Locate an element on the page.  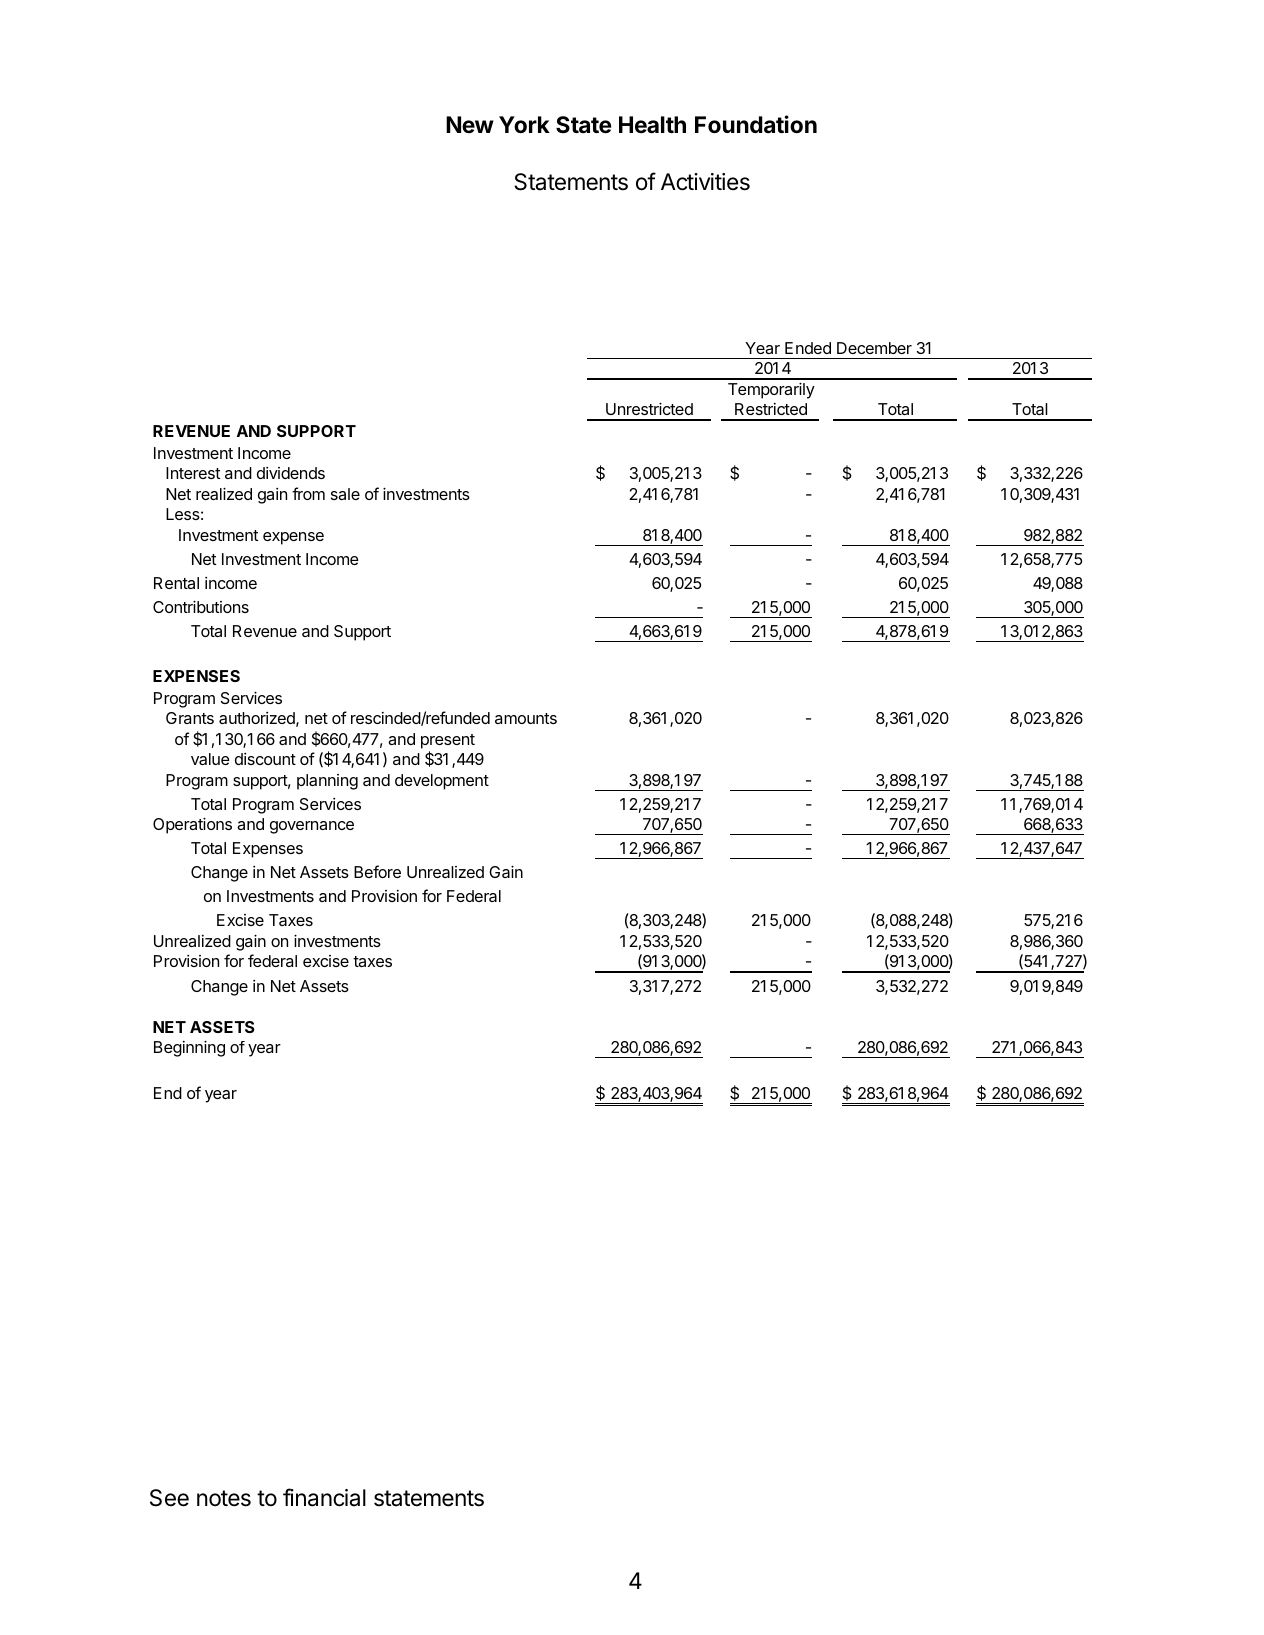
discount is located at coordinates (265, 759).
